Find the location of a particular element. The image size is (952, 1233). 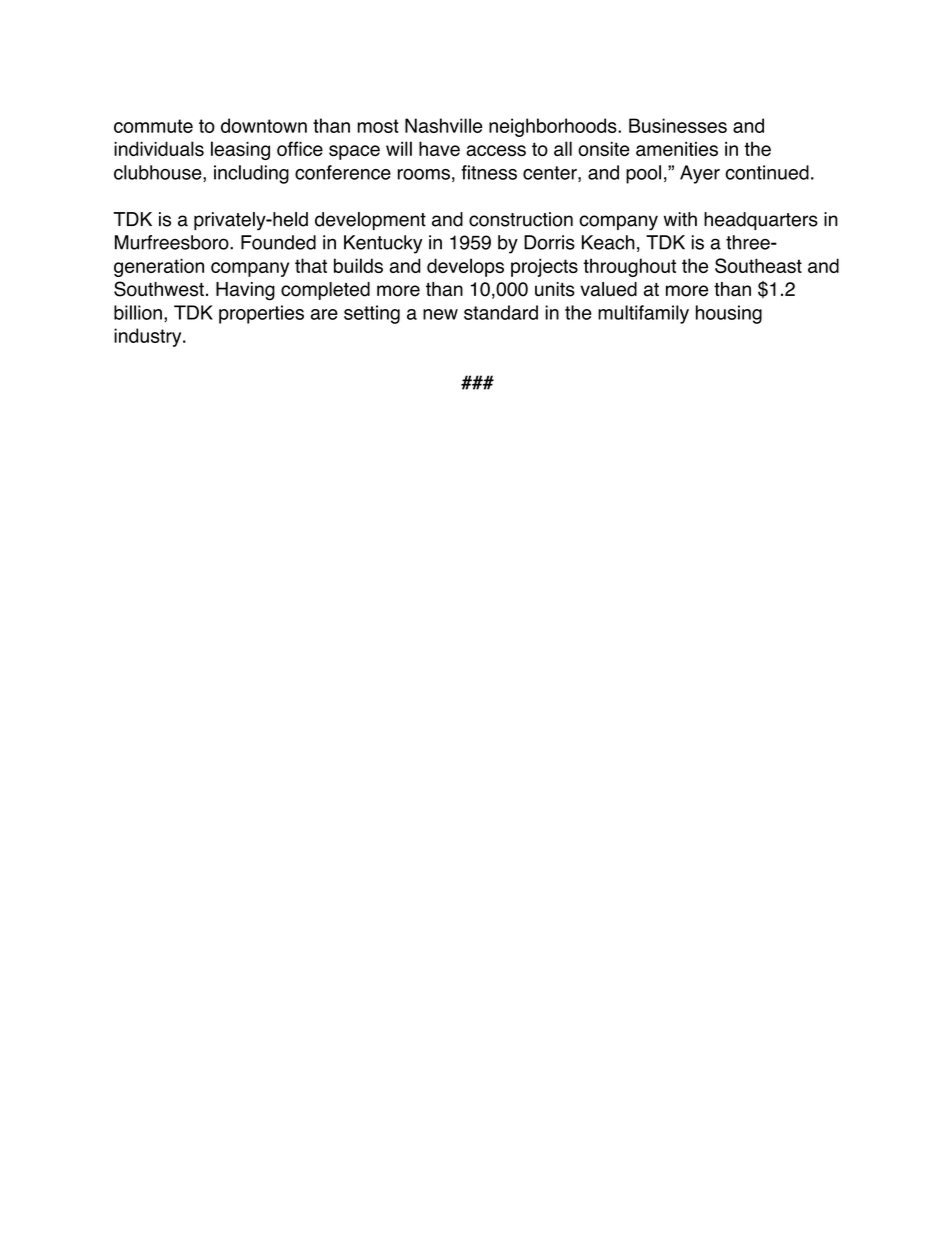

downtown is located at coordinates (264, 125).
